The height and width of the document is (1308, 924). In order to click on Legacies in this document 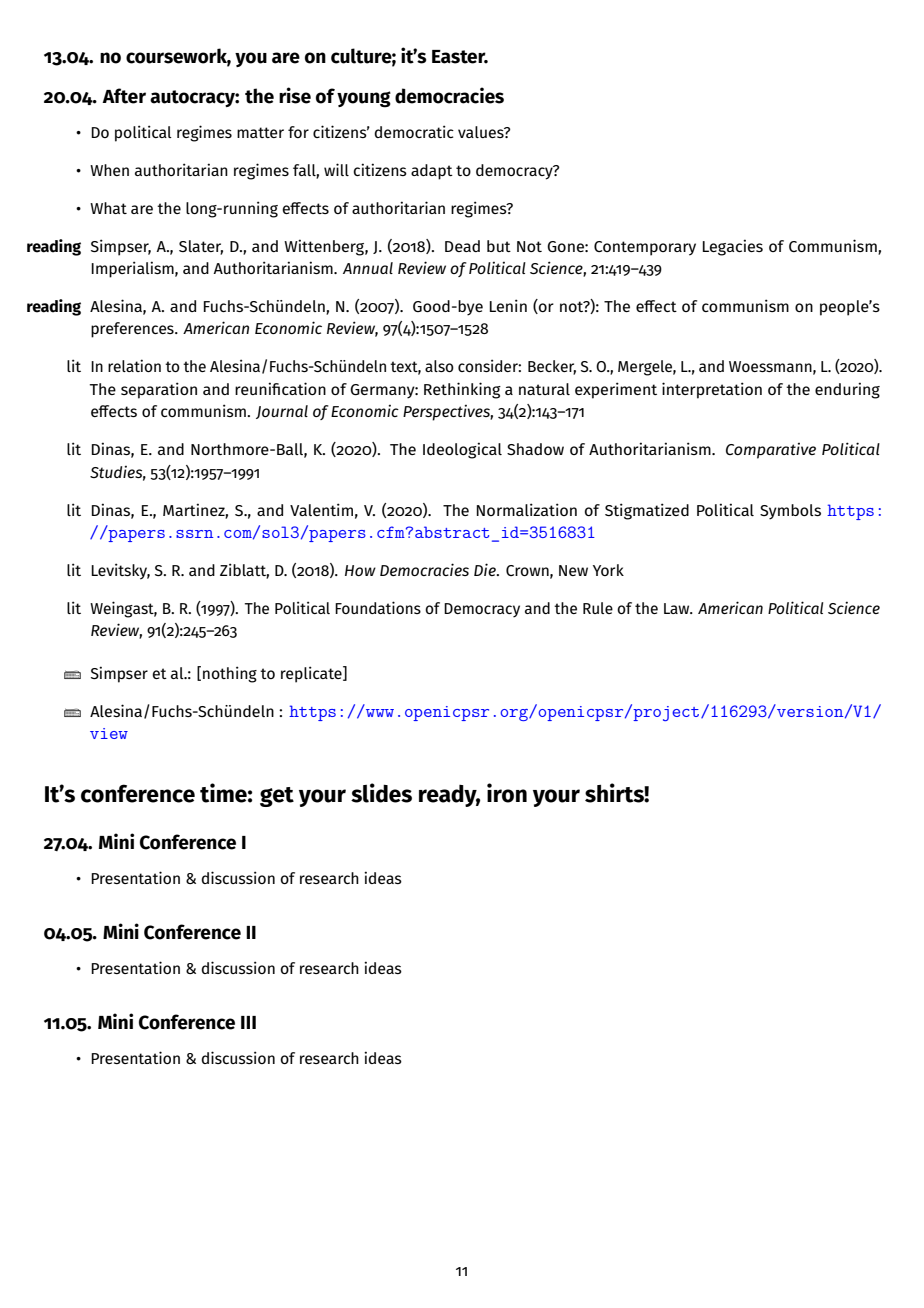, I will do `click(733, 247)`.
